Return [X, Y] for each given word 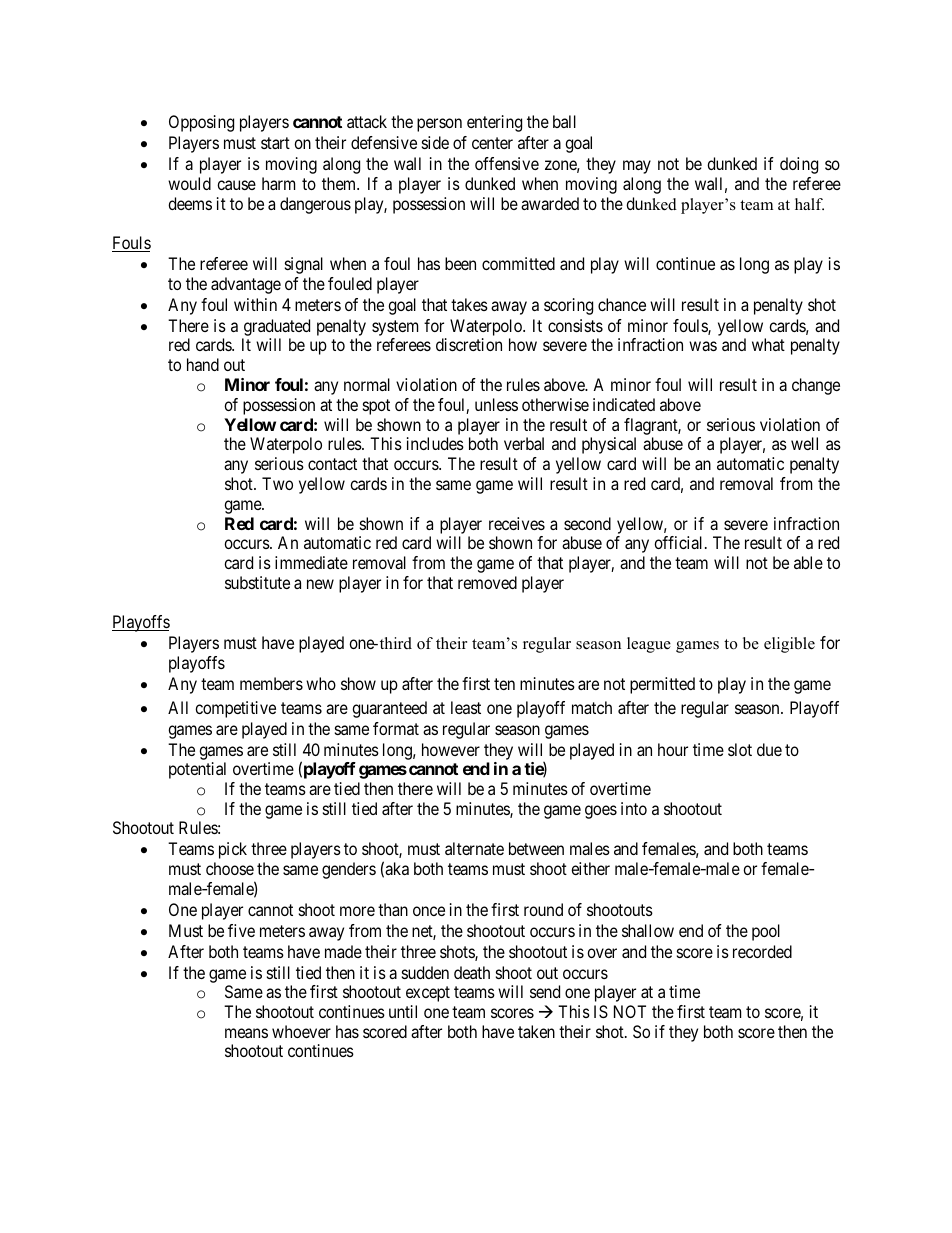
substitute [257, 582]
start [275, 143]
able [808, 562]
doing [799, 165]
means [246, 1033]
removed [487, 582]
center [492, 143]
